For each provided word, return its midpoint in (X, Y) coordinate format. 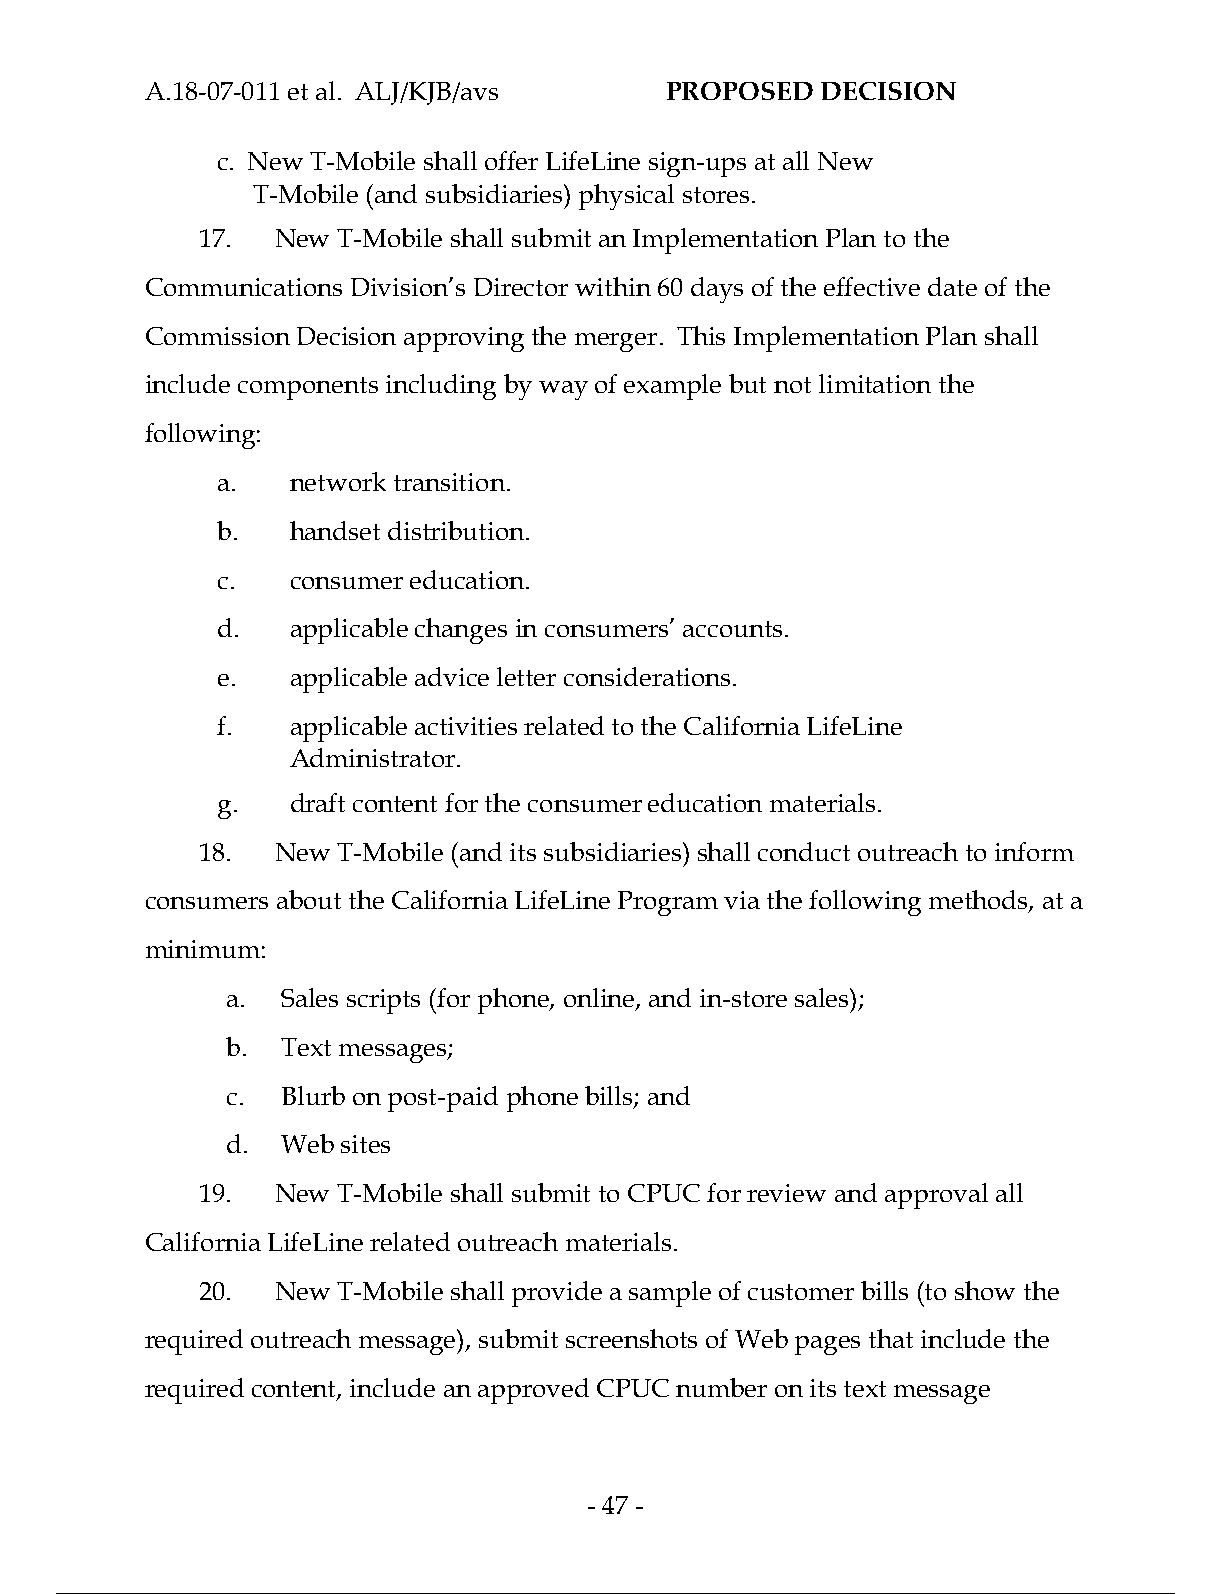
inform (1034, 851)
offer (511, 160)
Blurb (313, 1095)
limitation (875, 383)
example (672, 387)
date (952, 286)
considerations (649, 676)
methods (979, 901)
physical (626, 197)
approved (533, 1391)
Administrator (374, 757)
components (308, 388)
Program (668, 903)
